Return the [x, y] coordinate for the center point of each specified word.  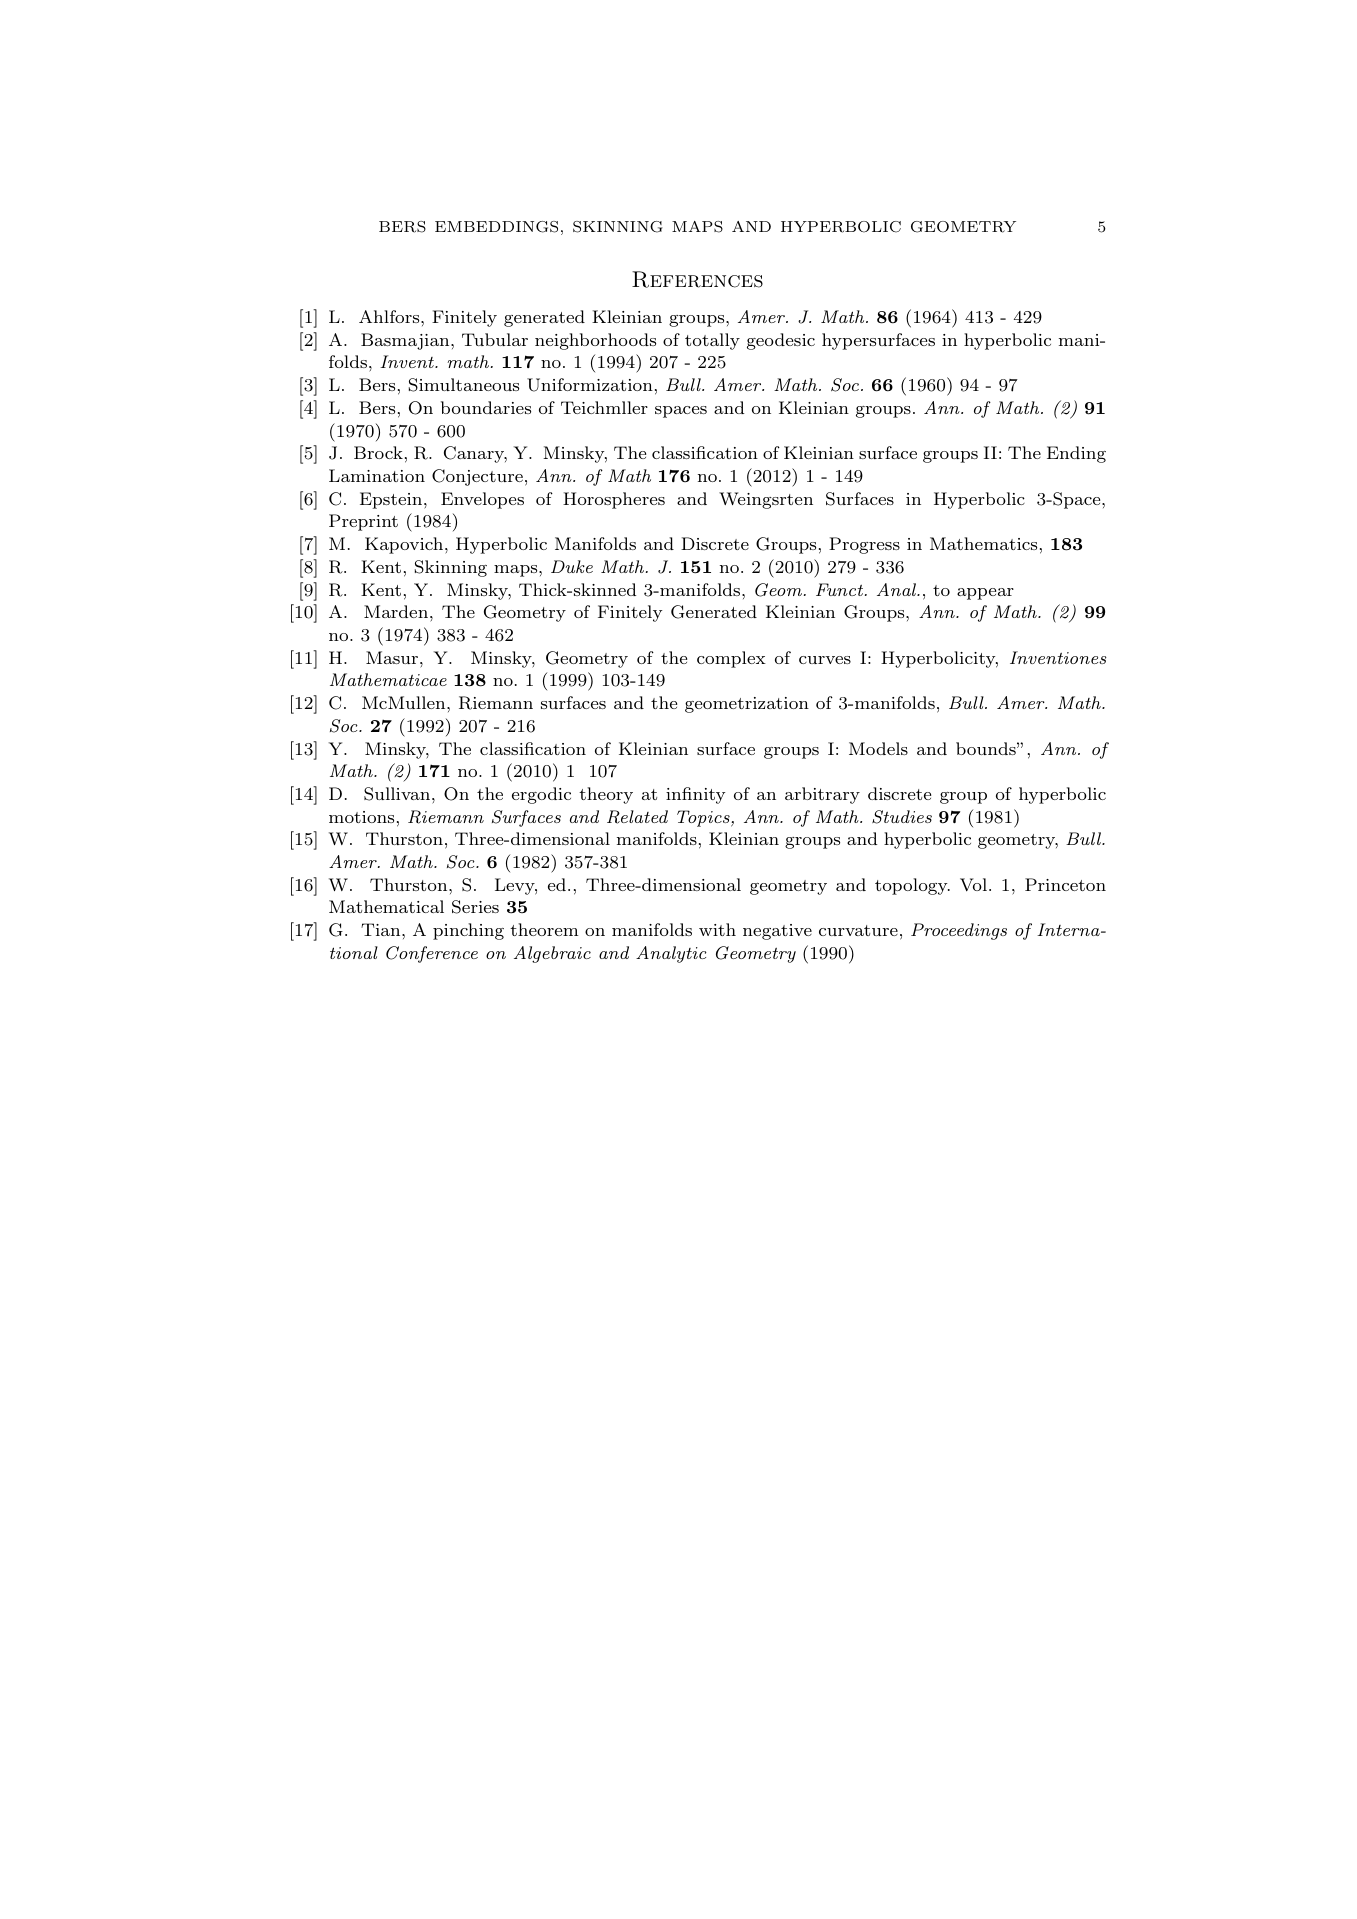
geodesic [781, 341]
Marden [396, 611]
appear [985, 594]
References [697, 279]
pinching [468, 931]
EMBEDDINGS [496, 227]
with [717, 929]
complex [731, 659]
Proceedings [959, 931]
